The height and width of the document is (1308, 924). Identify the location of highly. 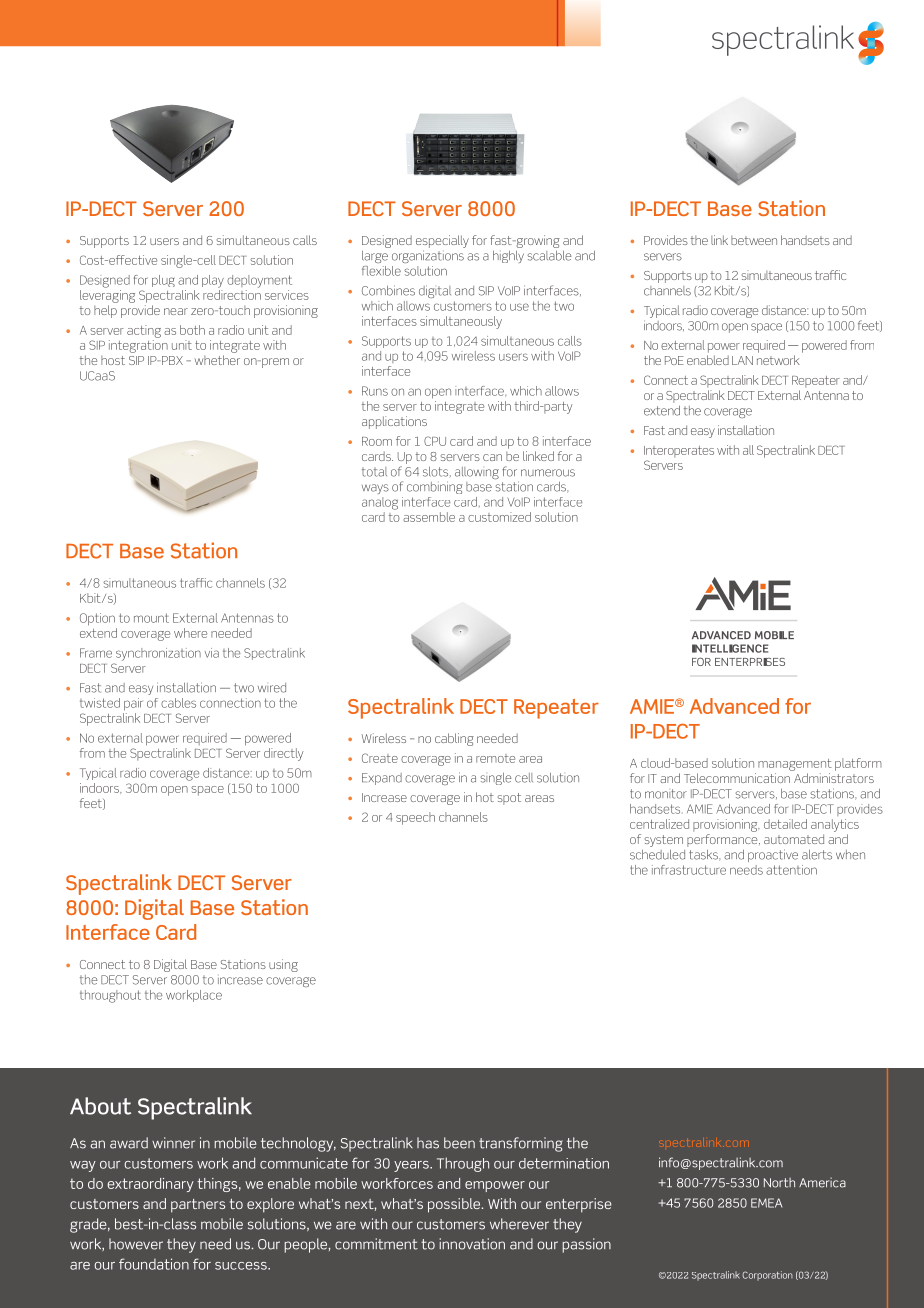
(508, 257).
